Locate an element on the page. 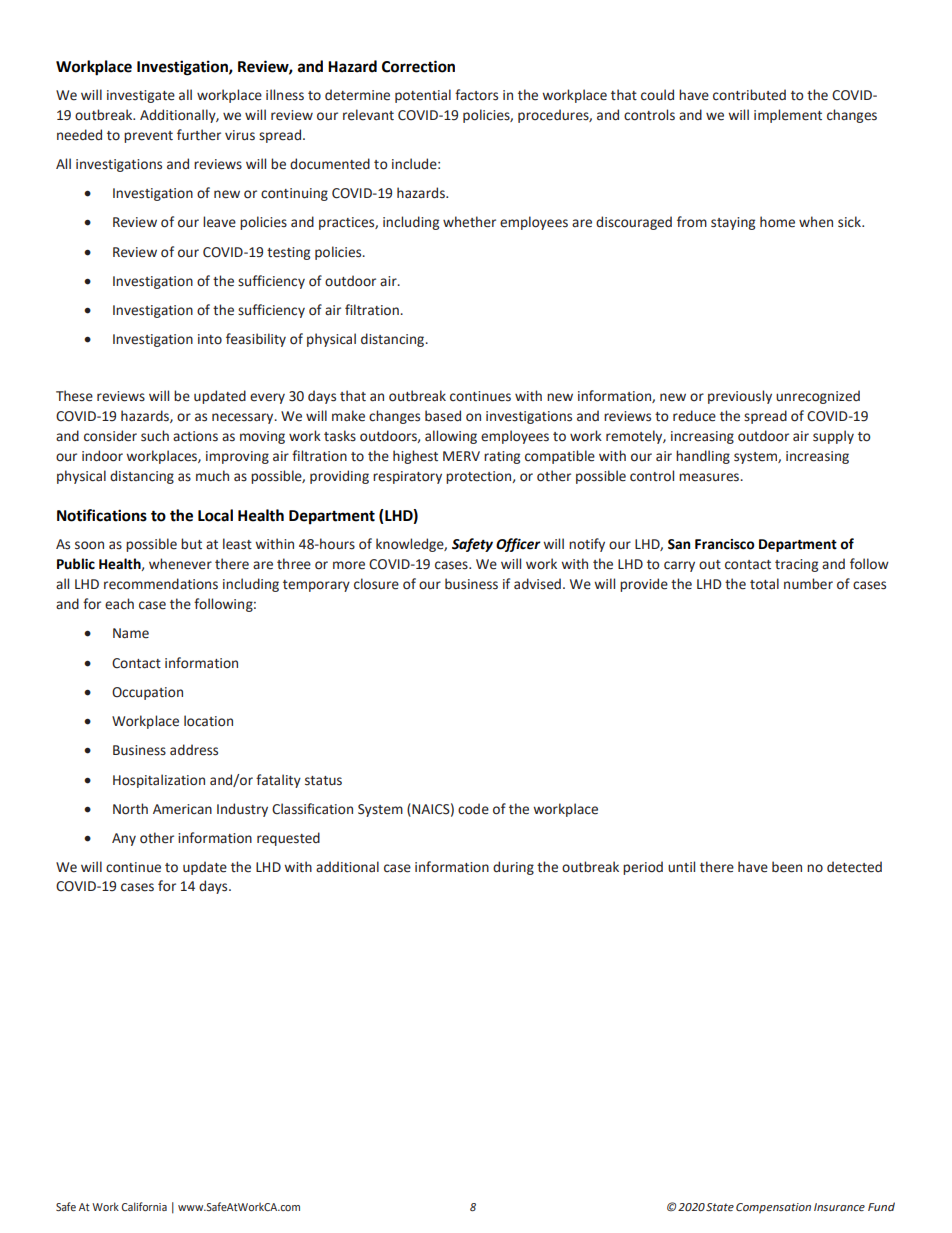 The height and width of the document is (1233, 952). Name is located at coordinates (131, 633).
